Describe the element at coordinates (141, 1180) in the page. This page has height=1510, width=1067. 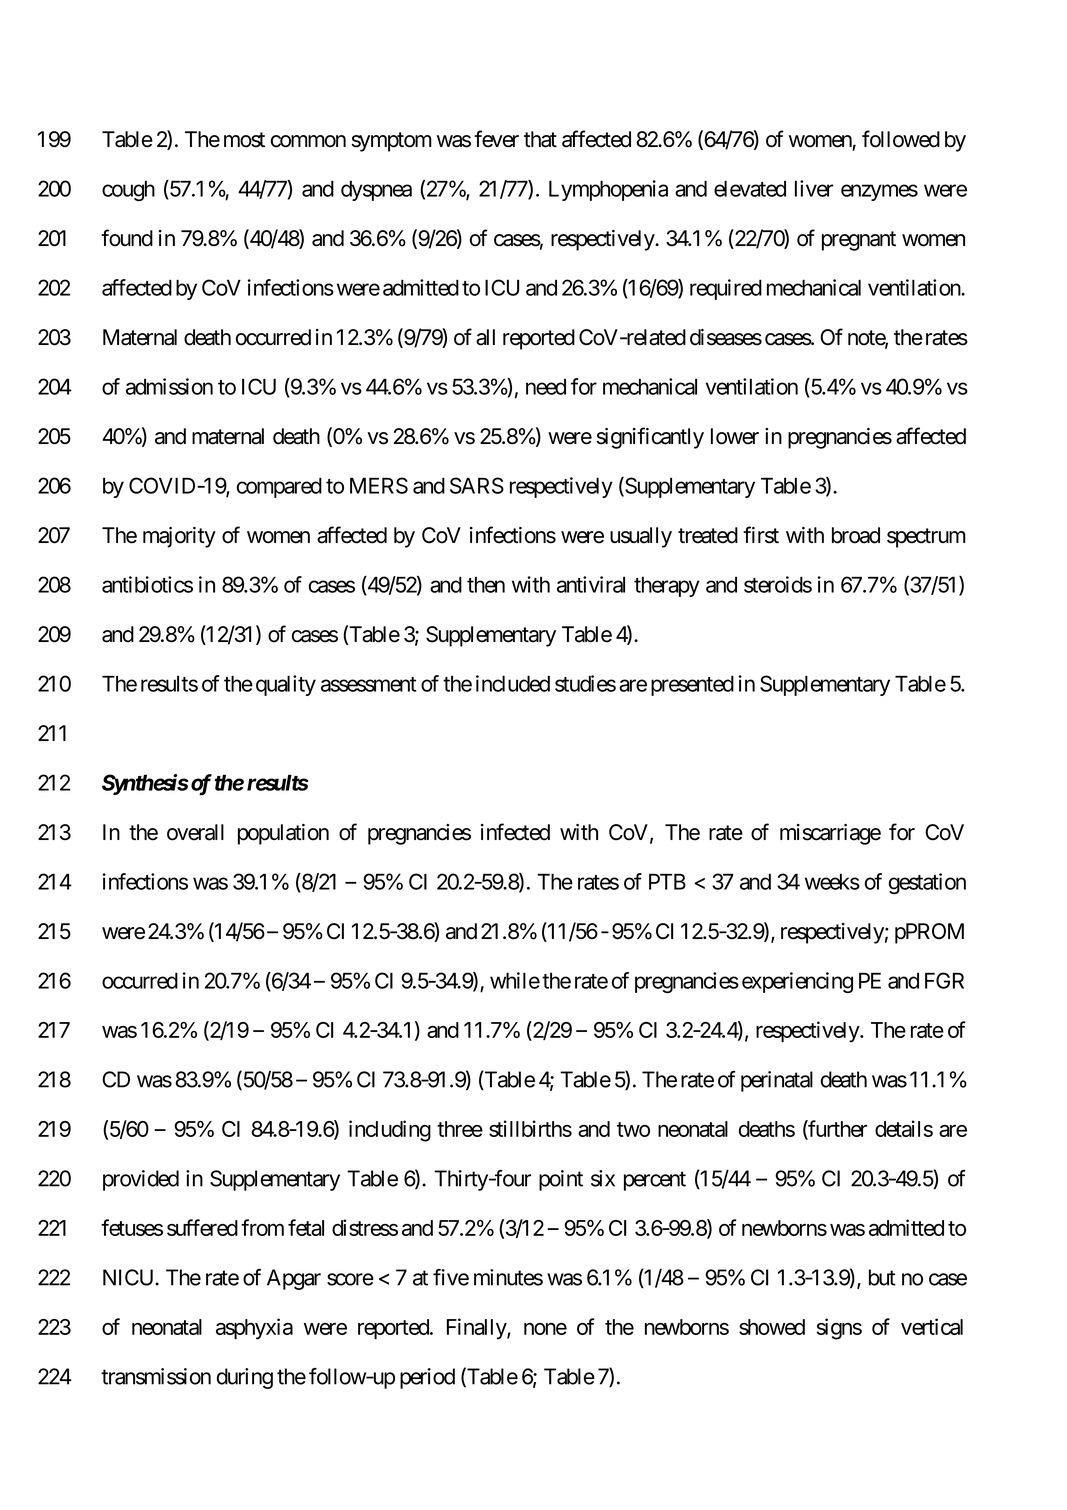
I see `provided` at that location.
